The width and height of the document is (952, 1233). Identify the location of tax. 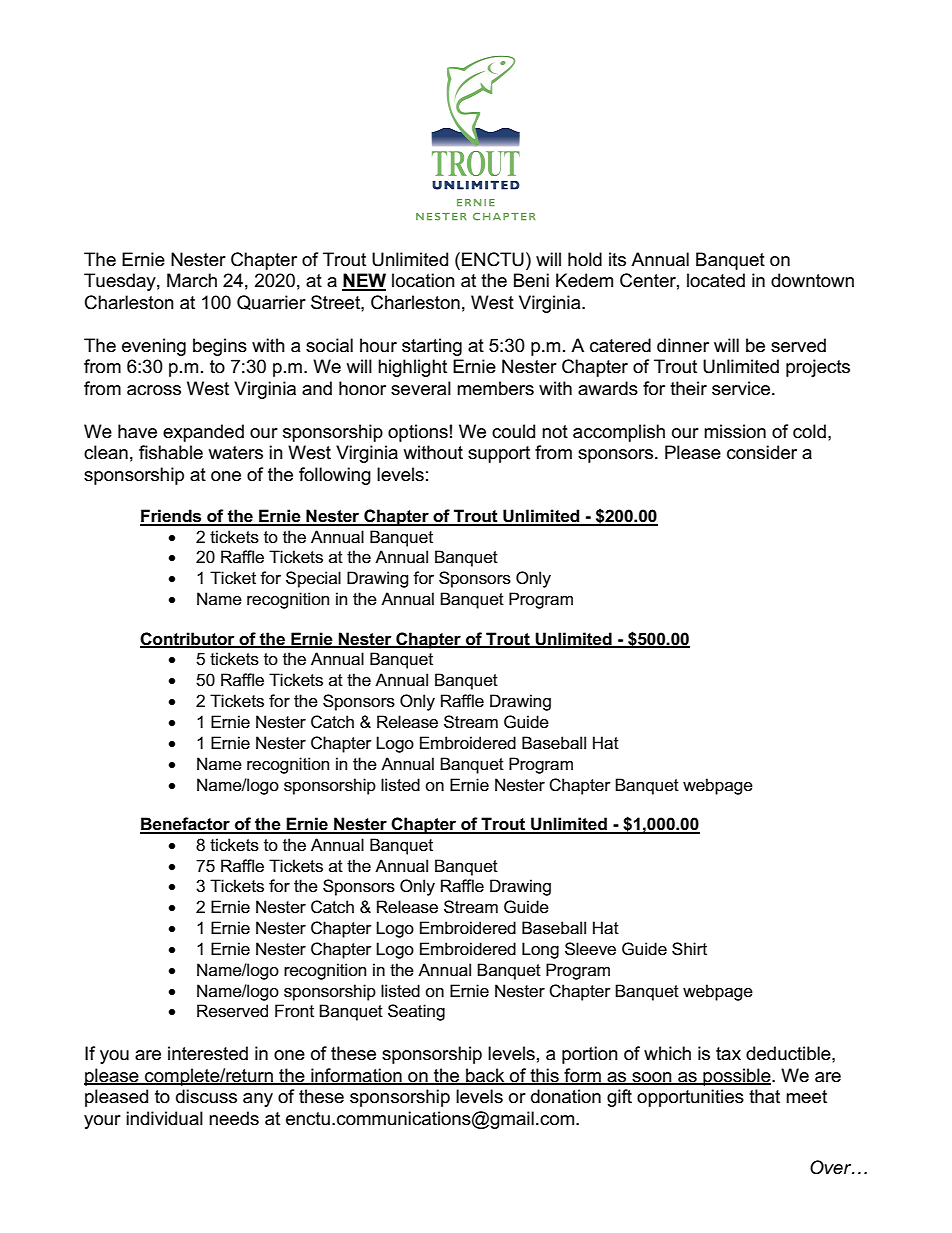
(728, 1054).
